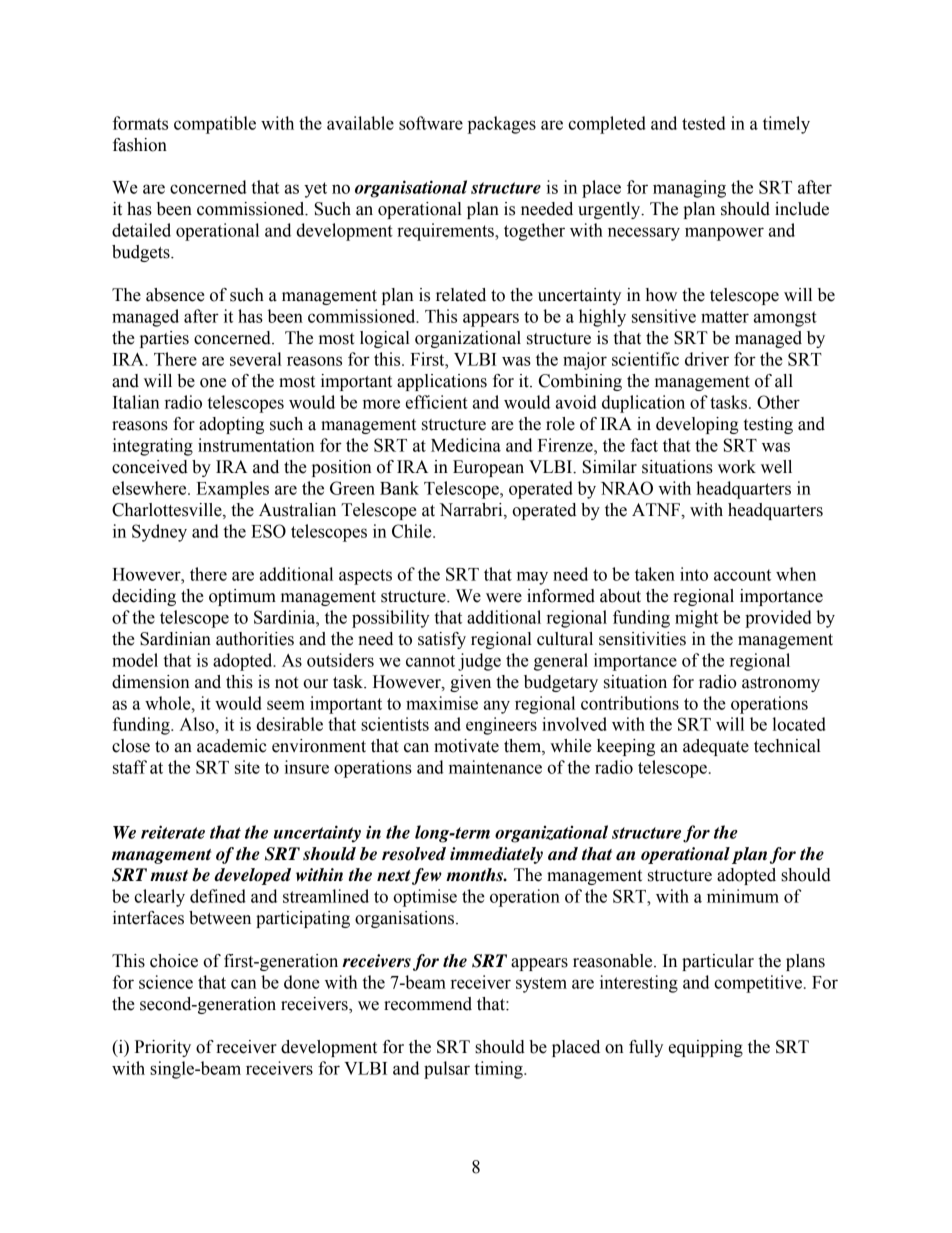 The width and height of the screenshot is (952, 1233). I want to click on work, so click(737, 467).
